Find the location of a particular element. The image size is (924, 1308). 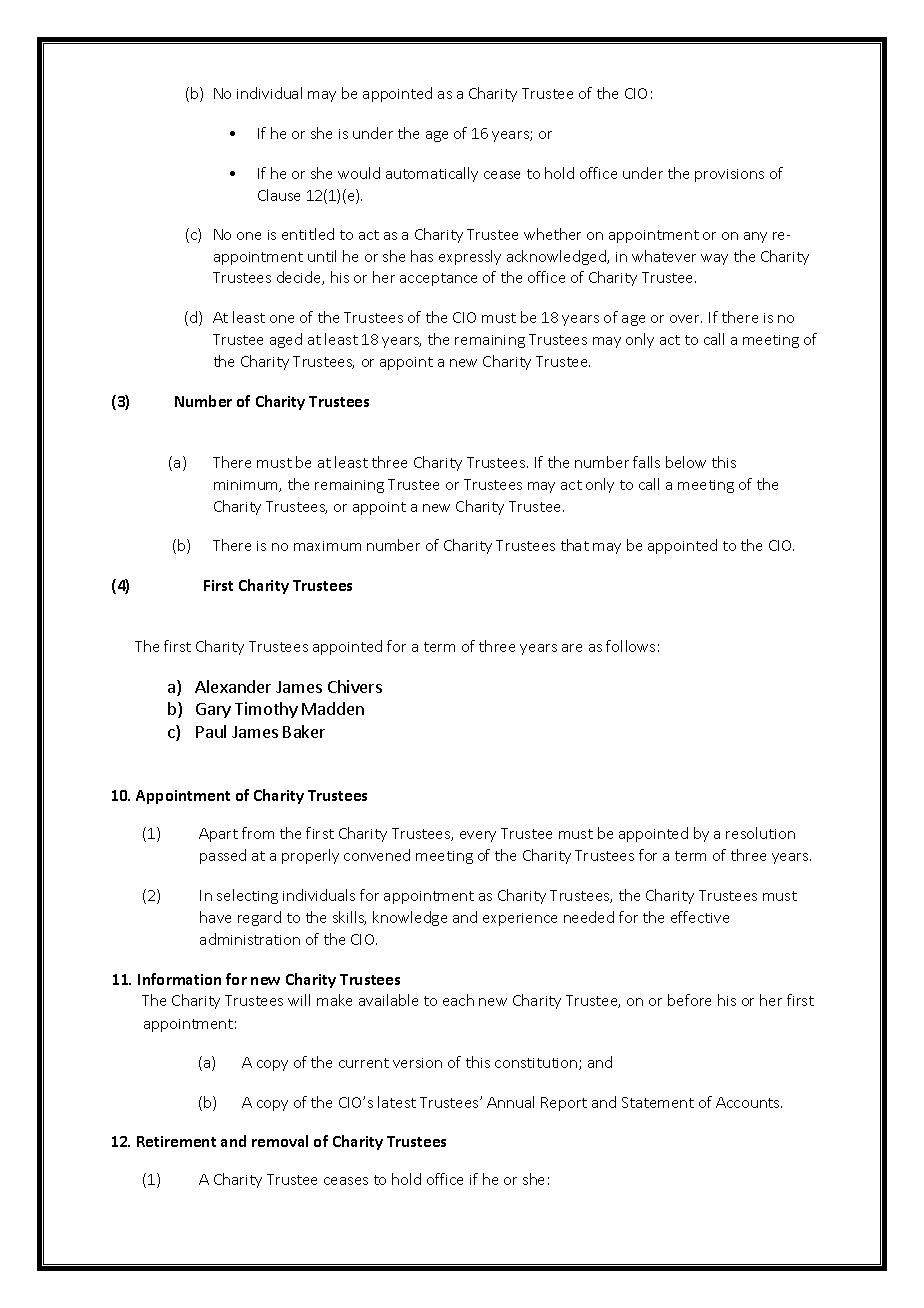

every is located at coordinates (478, 836).
